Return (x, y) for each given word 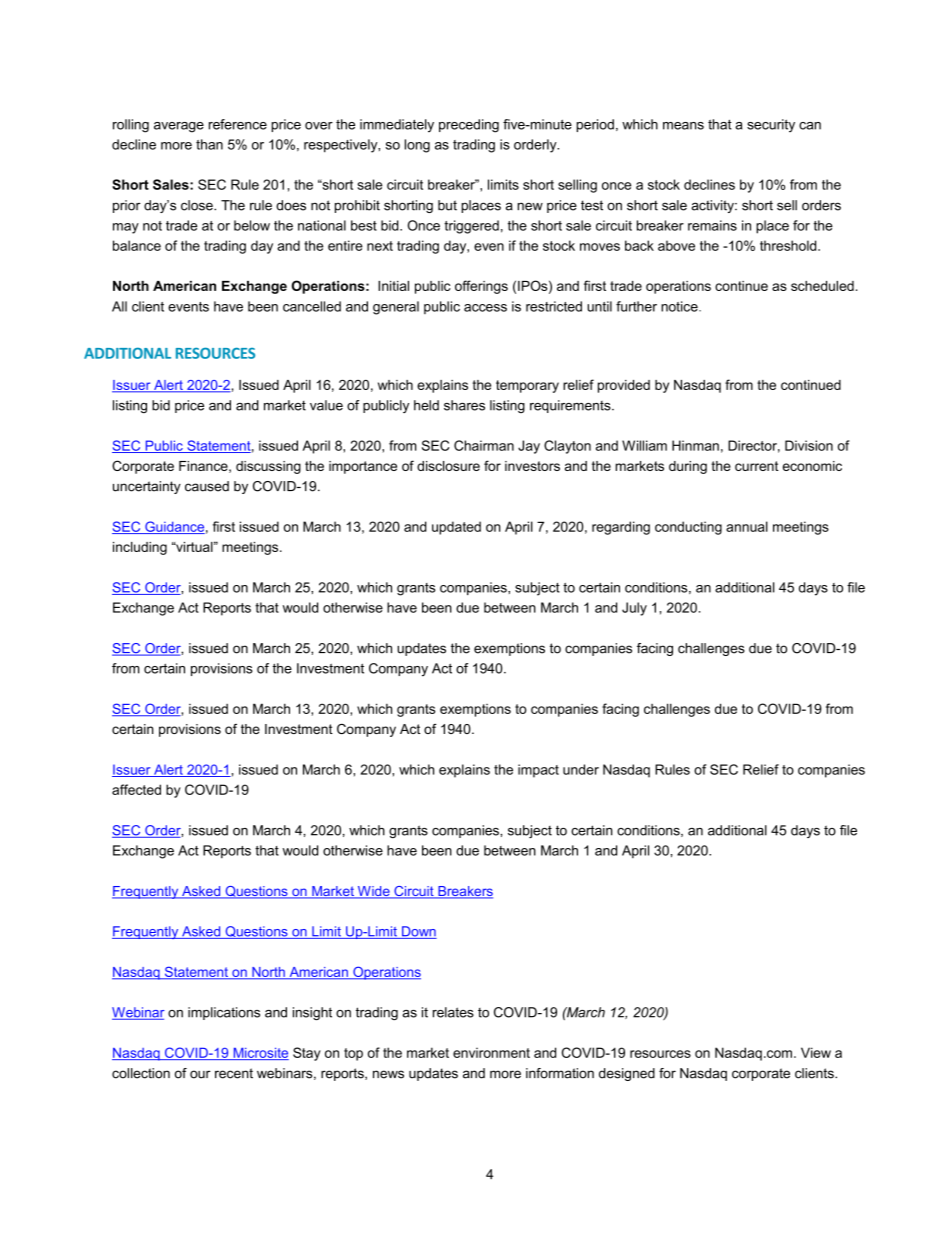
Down (418, 932)
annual (747, 526)
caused (207, 486)
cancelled (312, 306)
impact (538, 771)
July (634, 609)
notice (680, 306)
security (771, 125)
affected (136, 789)
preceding (469, 126)
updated (456, 528)
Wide (373, 892)
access (485, 308)
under (581, 769)
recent (234, 1073)
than (209, 144)
